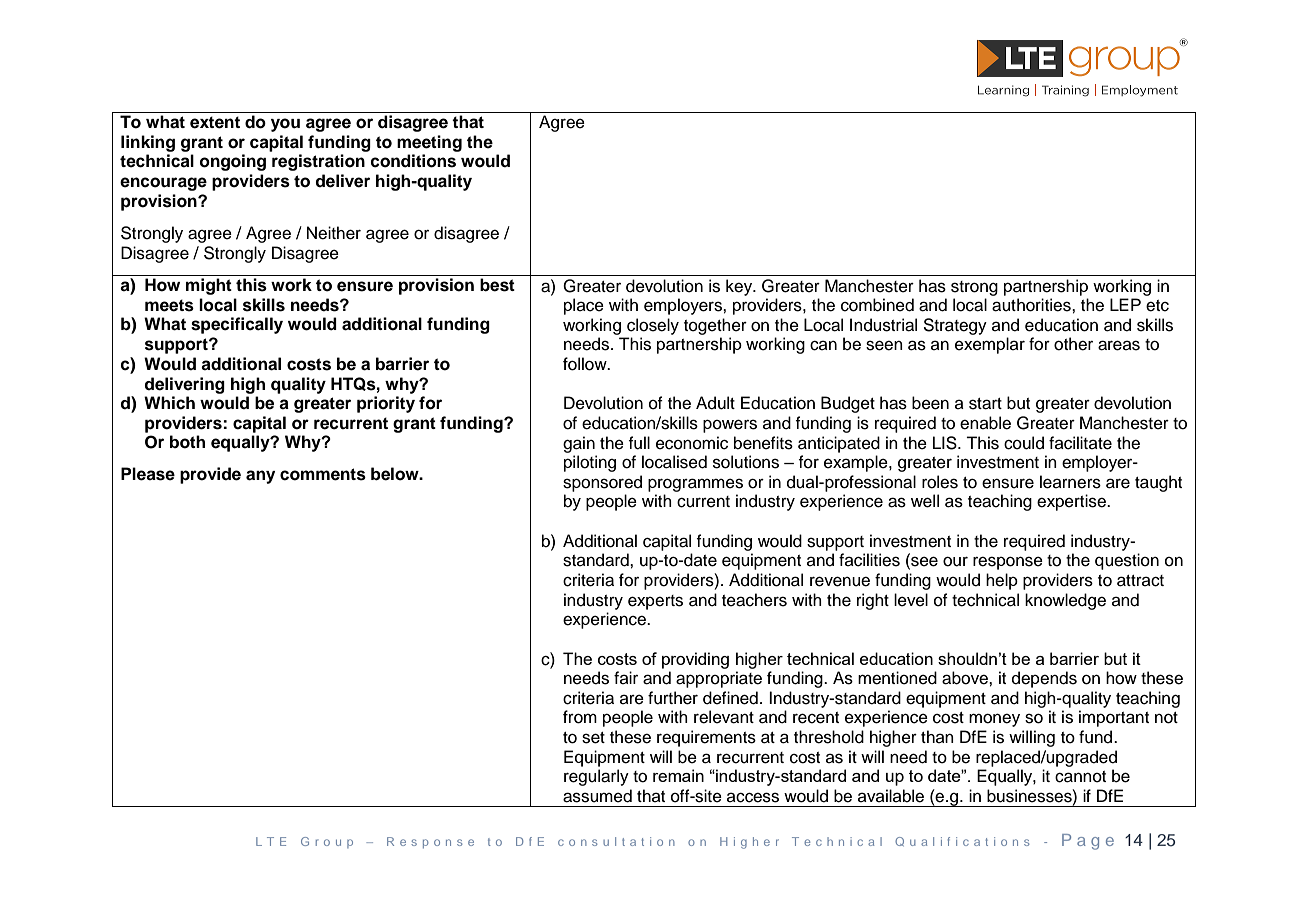 The height and width of the screenshot is (924, 1308). I want to click on experts, so click(655, 602).
